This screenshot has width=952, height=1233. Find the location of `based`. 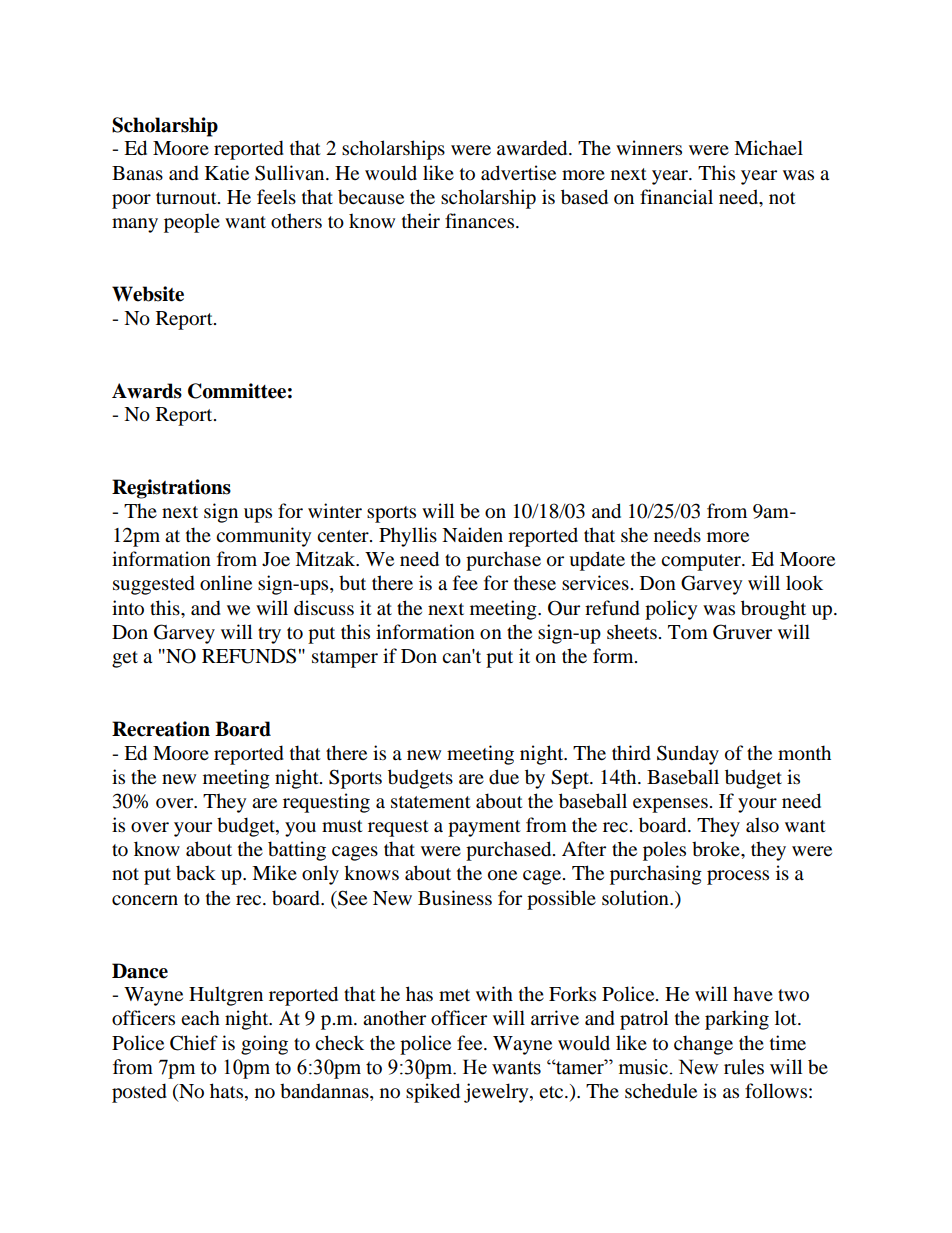

based is located at coordinates (584, 197).
